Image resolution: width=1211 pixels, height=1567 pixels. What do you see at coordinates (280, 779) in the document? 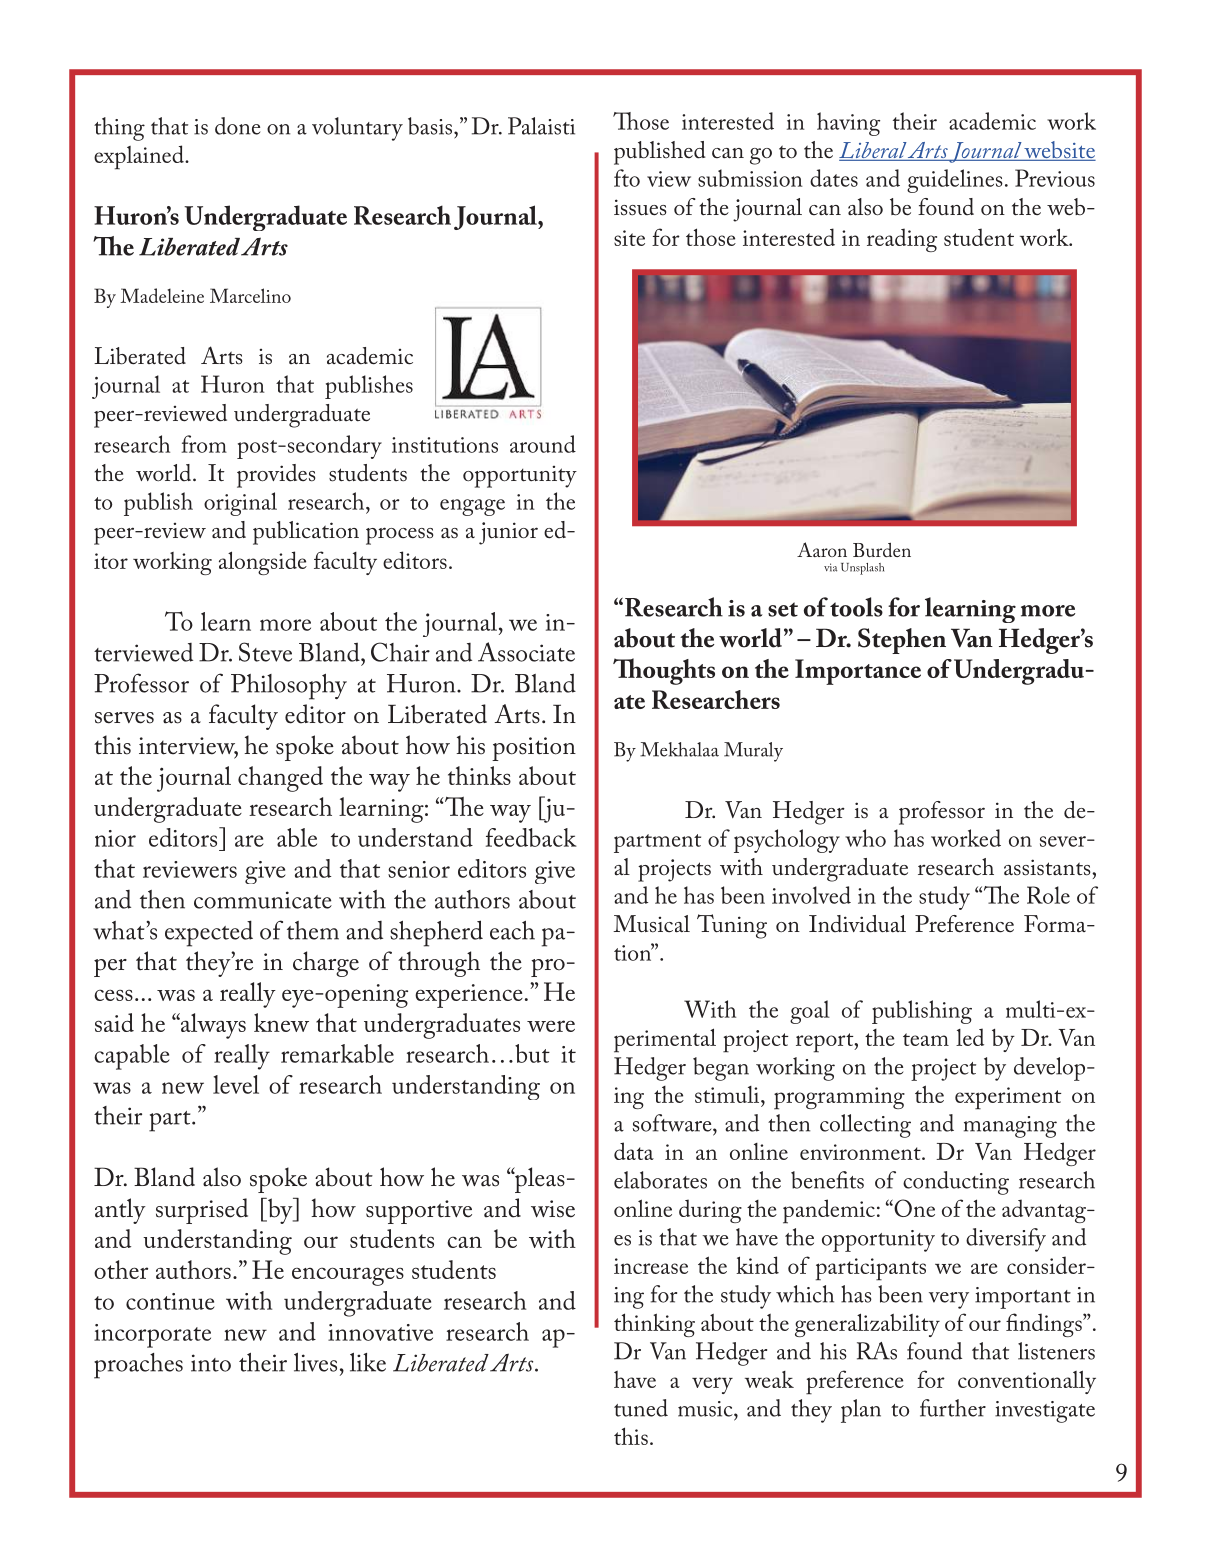
I see `changed` at bounding box center [280, 779].
